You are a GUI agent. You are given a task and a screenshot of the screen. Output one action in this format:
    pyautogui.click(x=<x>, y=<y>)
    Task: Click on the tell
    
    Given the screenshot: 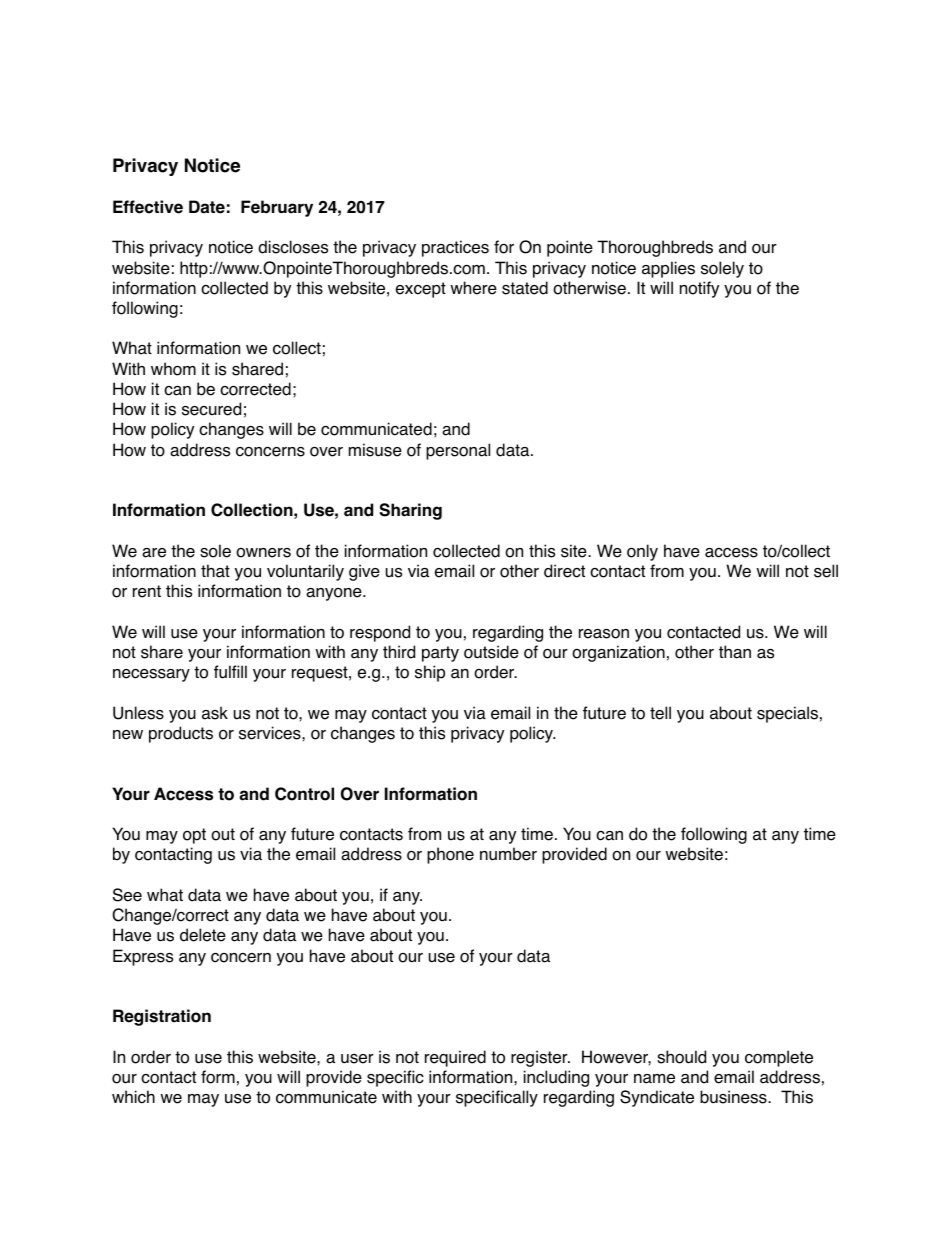 What is the action you would take?
    pyautogui.click(x=660, y=713)
